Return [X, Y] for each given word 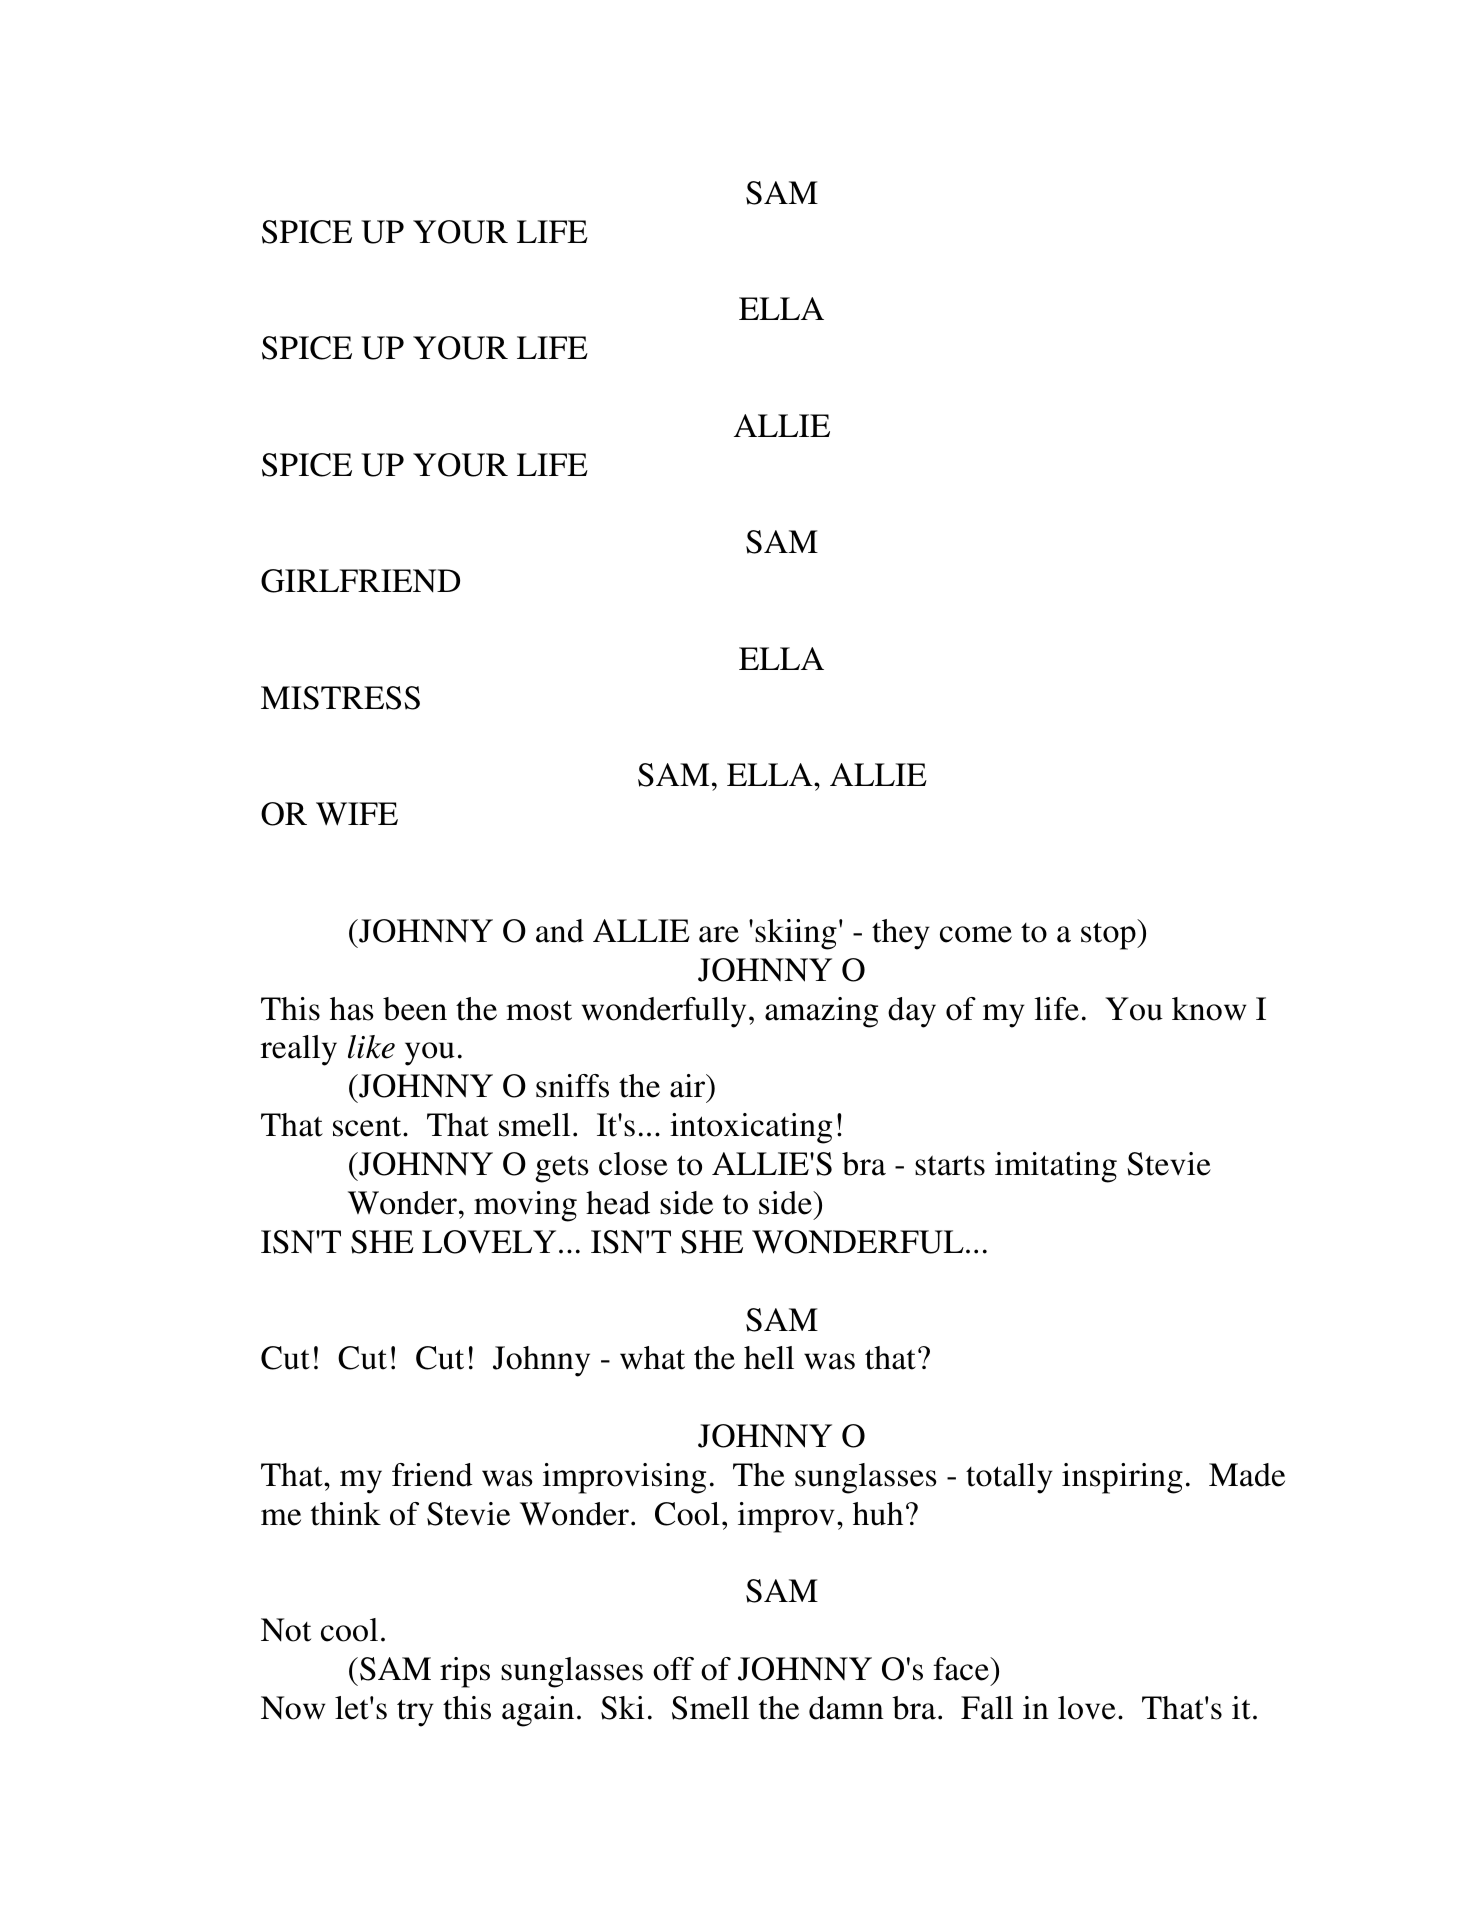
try [415, 1713]
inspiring [1122, 1478]
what [652, 1358]
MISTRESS [340, 698]
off [673, 1669]
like [371, 1047]
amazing [821, 1012]
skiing [796, 934]
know [1209, 1009]
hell [769, 1358]
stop [1109, 936]
